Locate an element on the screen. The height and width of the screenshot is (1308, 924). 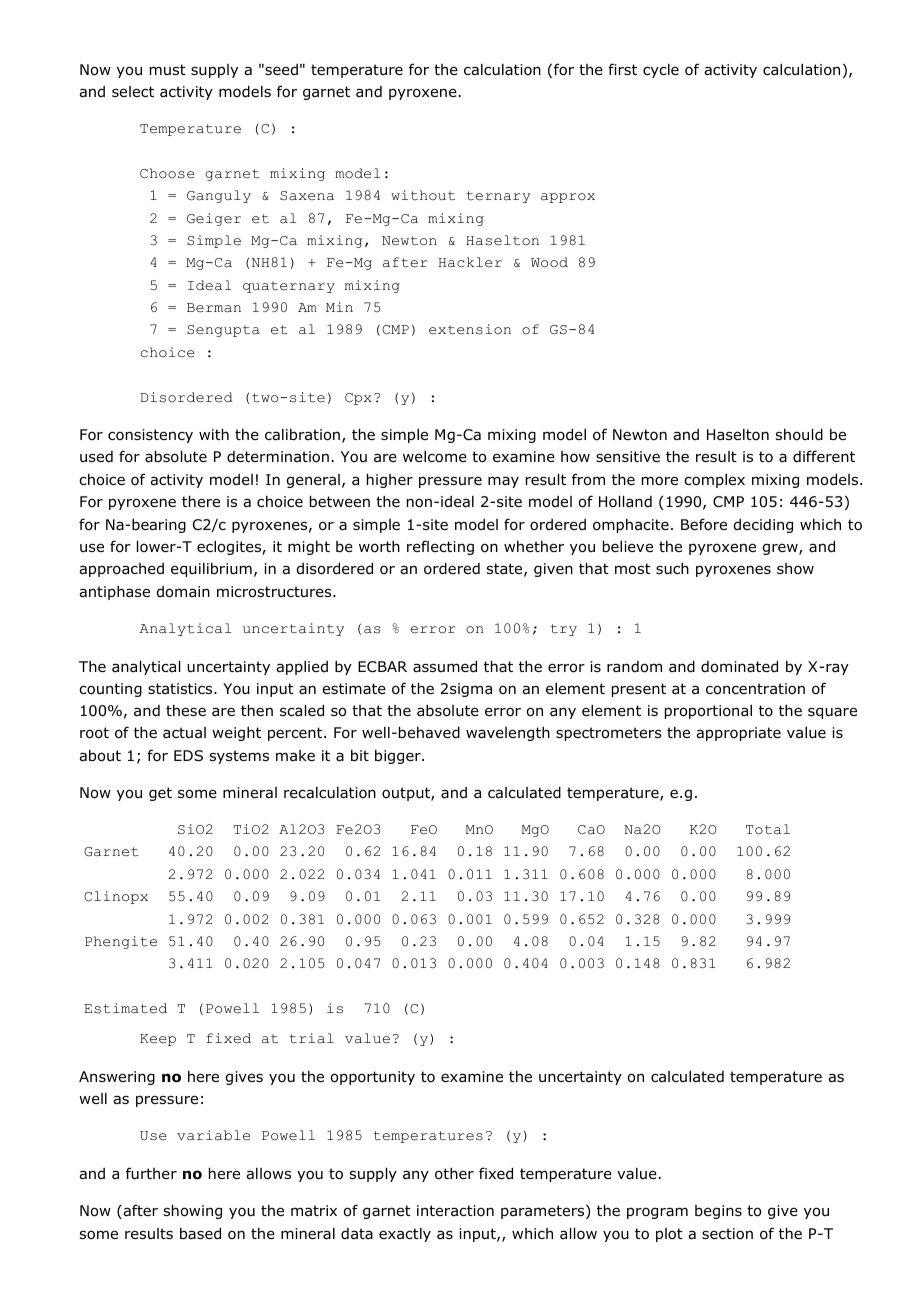
statistics is located at coordinates (181, 689).
